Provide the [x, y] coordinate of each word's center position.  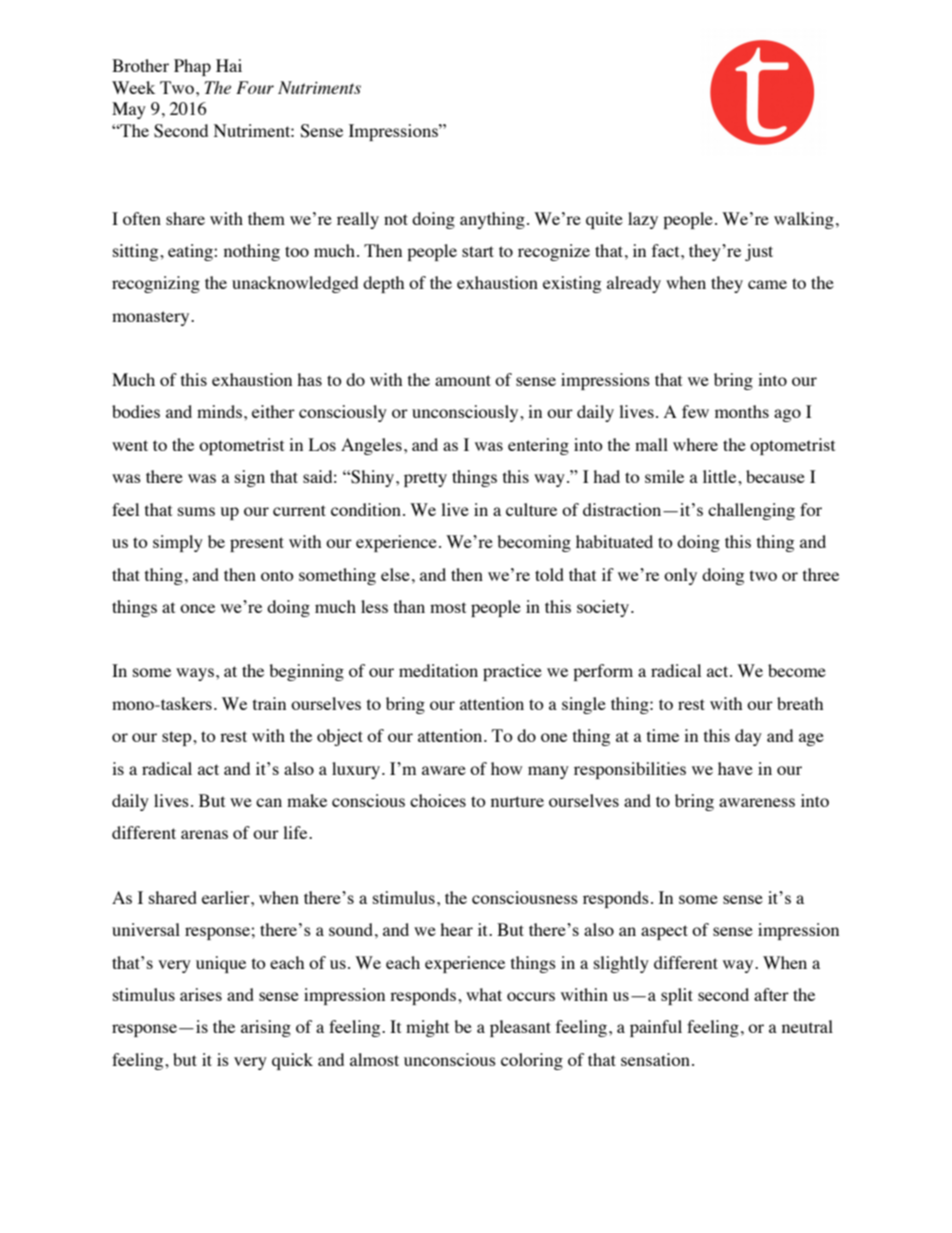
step [178, 738]
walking [804, 220]
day [748, 737]
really [358, 220]
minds [219, 411]
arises [201, 994]
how [506, 768]
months [742, 411]
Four [255, 87]
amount [463, 380]
